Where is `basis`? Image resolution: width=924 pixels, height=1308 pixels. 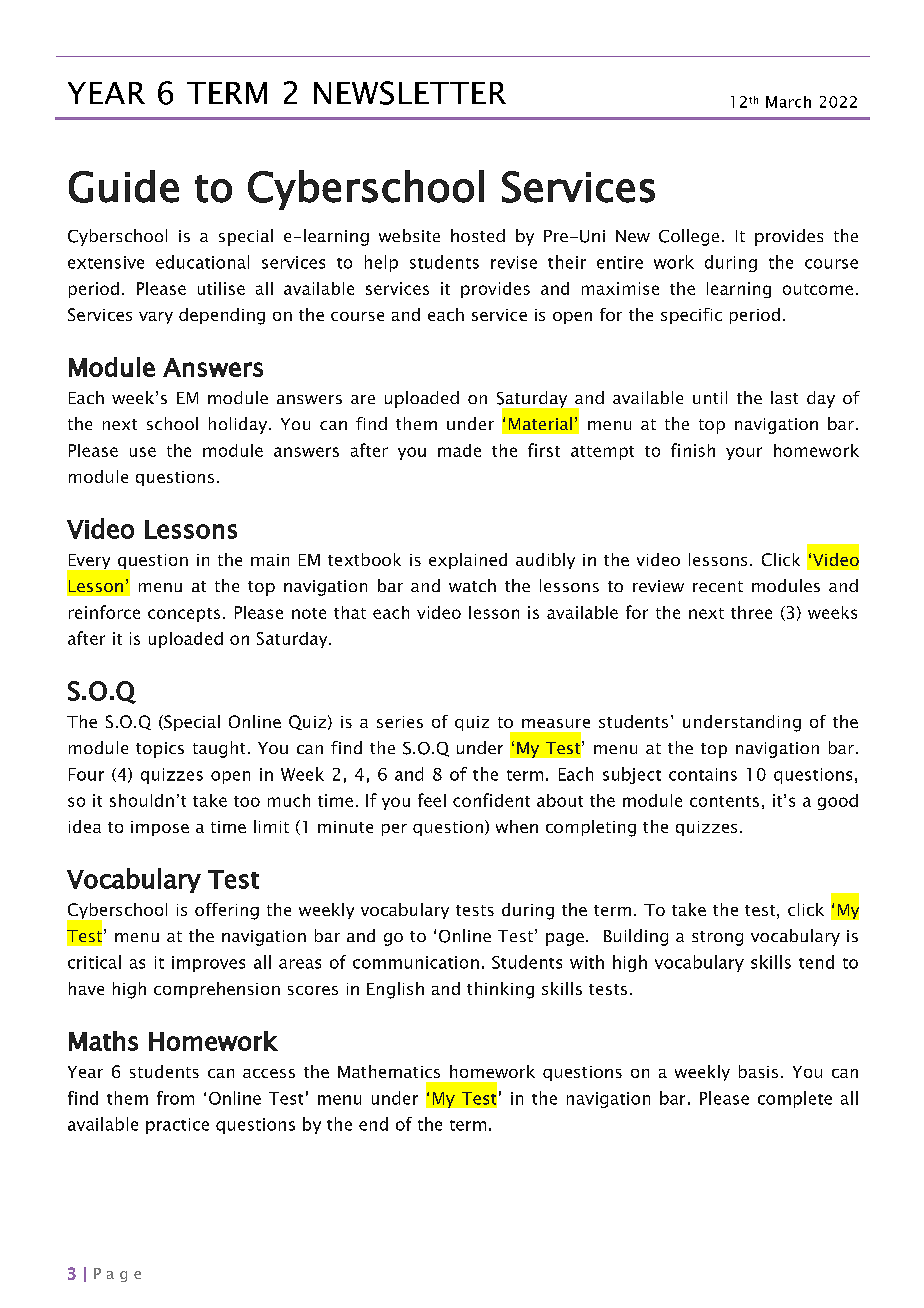 basis is located at coordinates (758, 1071).
